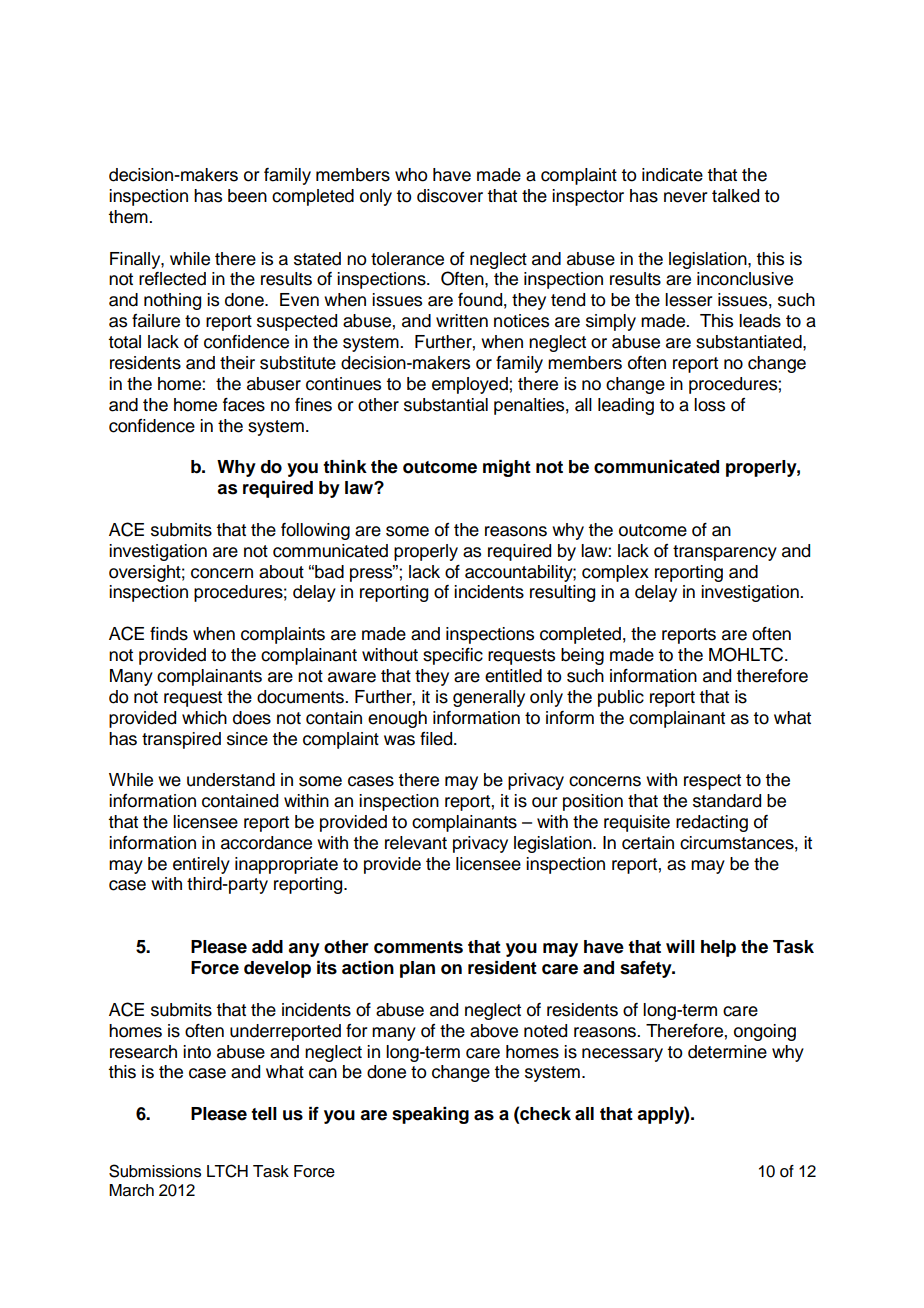  Describe the element at coordinates (155, 1171) in the screenshot. I see `Submissions` at that location.
